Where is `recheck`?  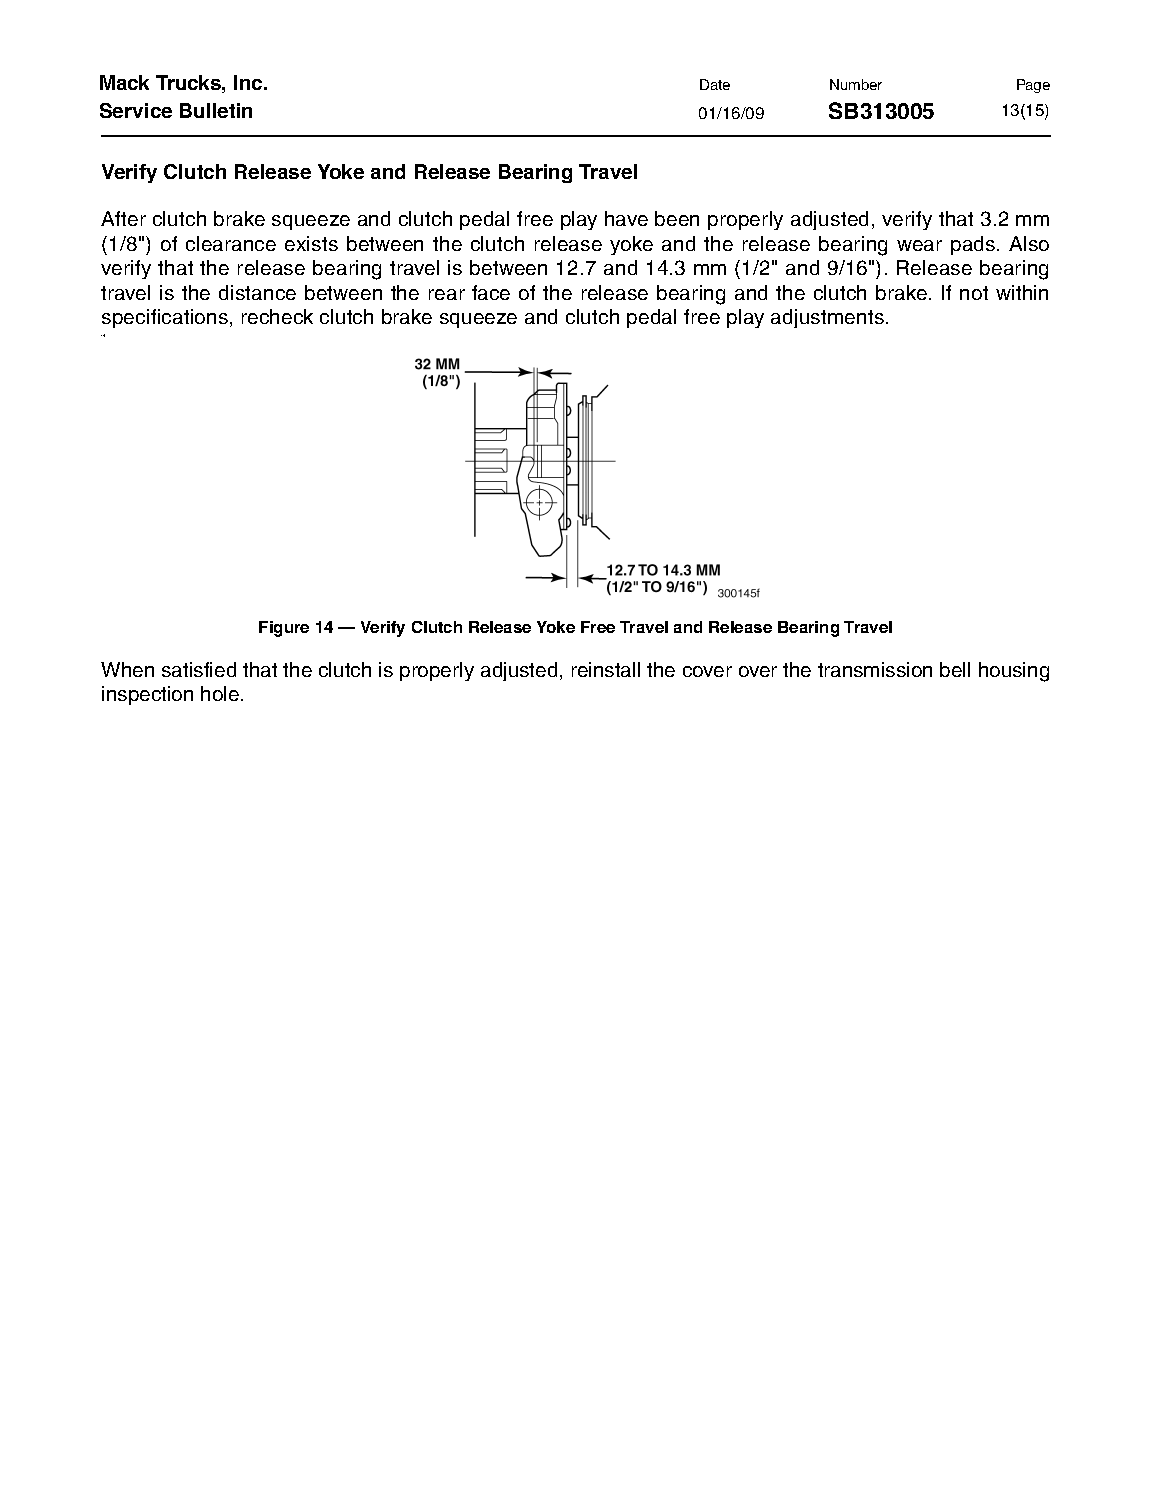
recheck is located at coordinates (277, 316).
